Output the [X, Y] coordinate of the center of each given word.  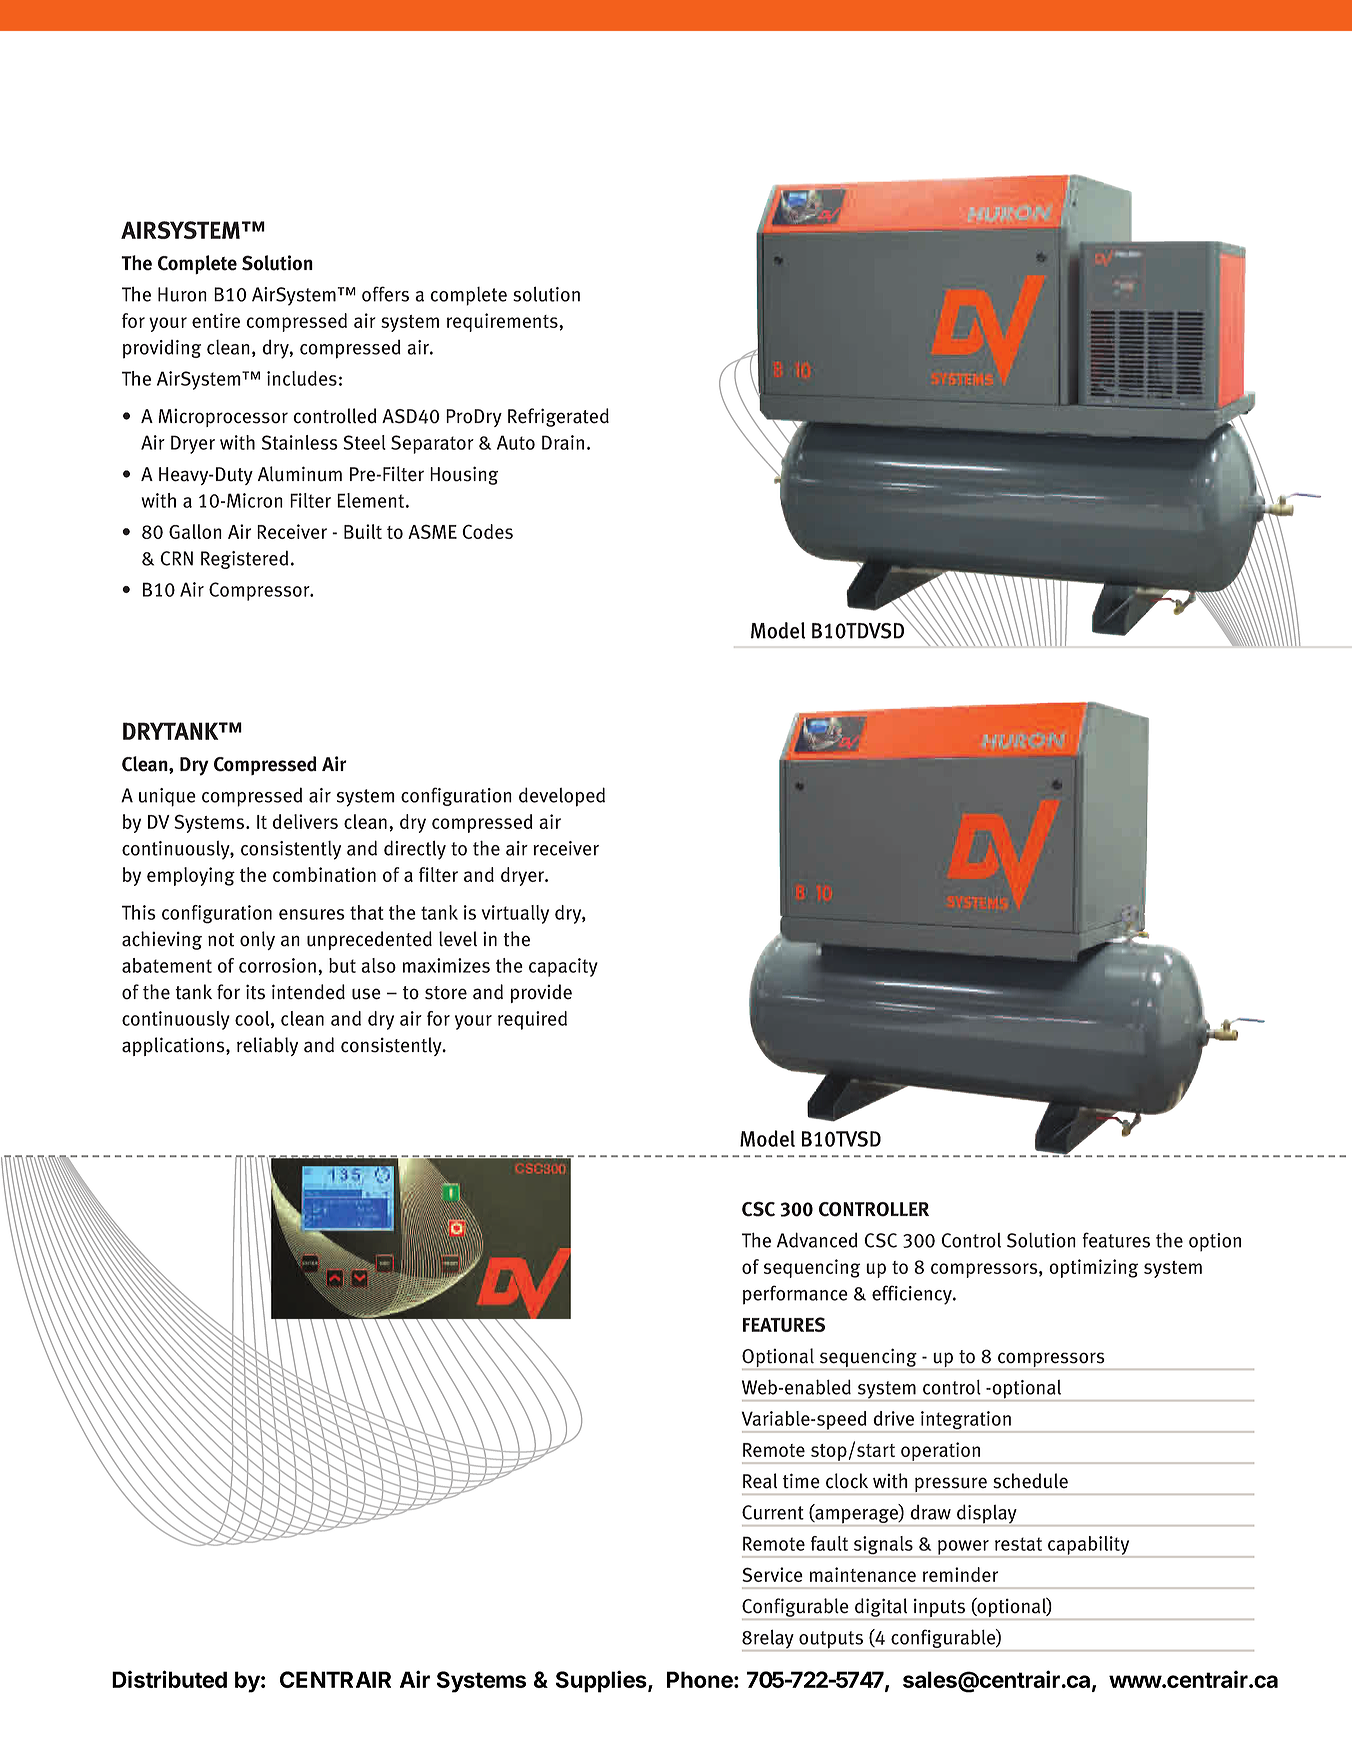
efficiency [913, 1295]
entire [216, 320]
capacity [563, 967]
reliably [267, 1046]
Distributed [169, 1679]
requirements [503, 322]
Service [772, 1574]
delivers [305, 821]
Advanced [817, 1240]
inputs [940, 1609]
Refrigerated [558, 417]
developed [562, 797]
